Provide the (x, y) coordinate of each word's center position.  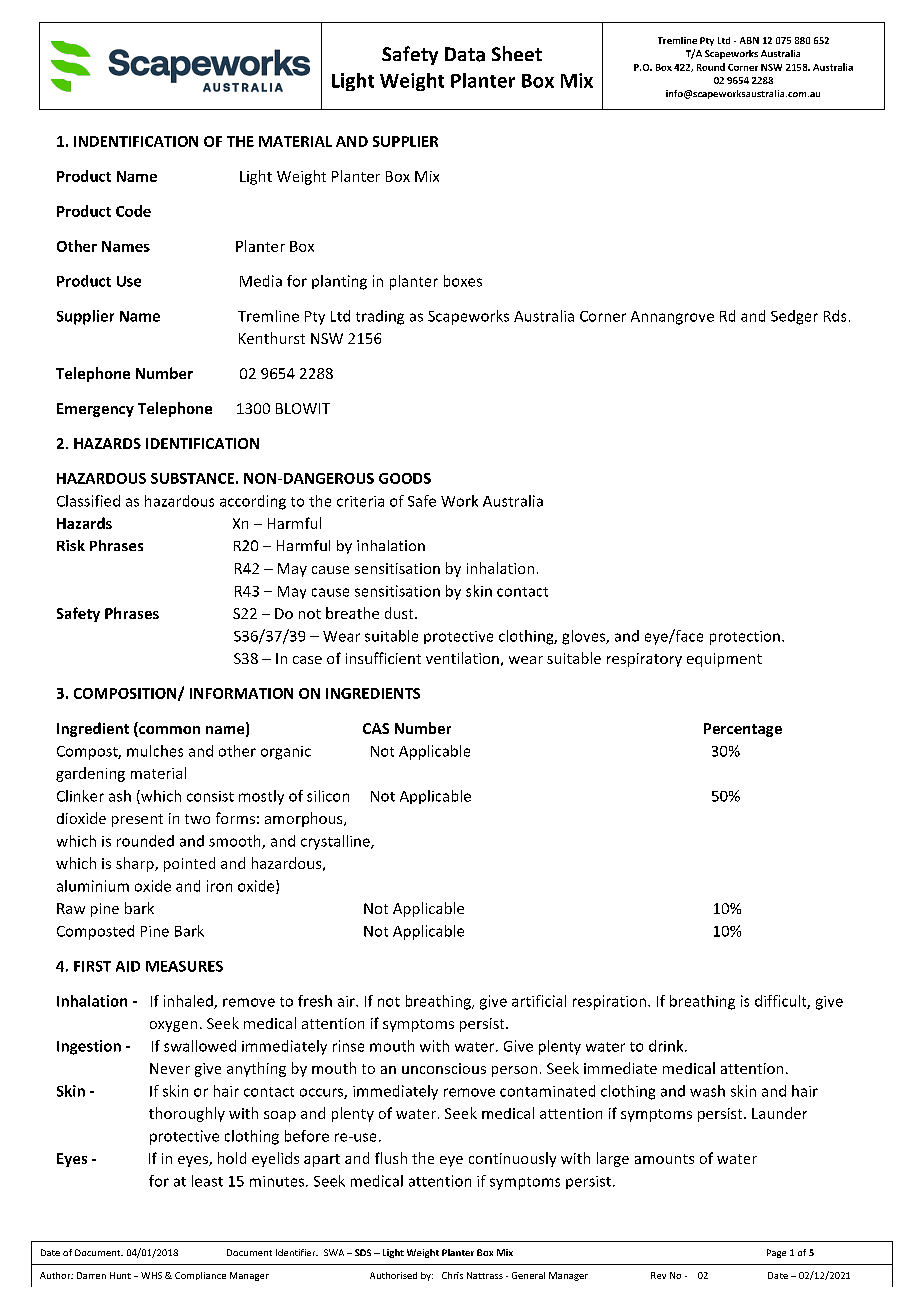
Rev (658, 1275)
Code (133, 211)
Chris (452, 1275)
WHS (151, 1275)
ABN (749, 40)
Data (465, 54)
